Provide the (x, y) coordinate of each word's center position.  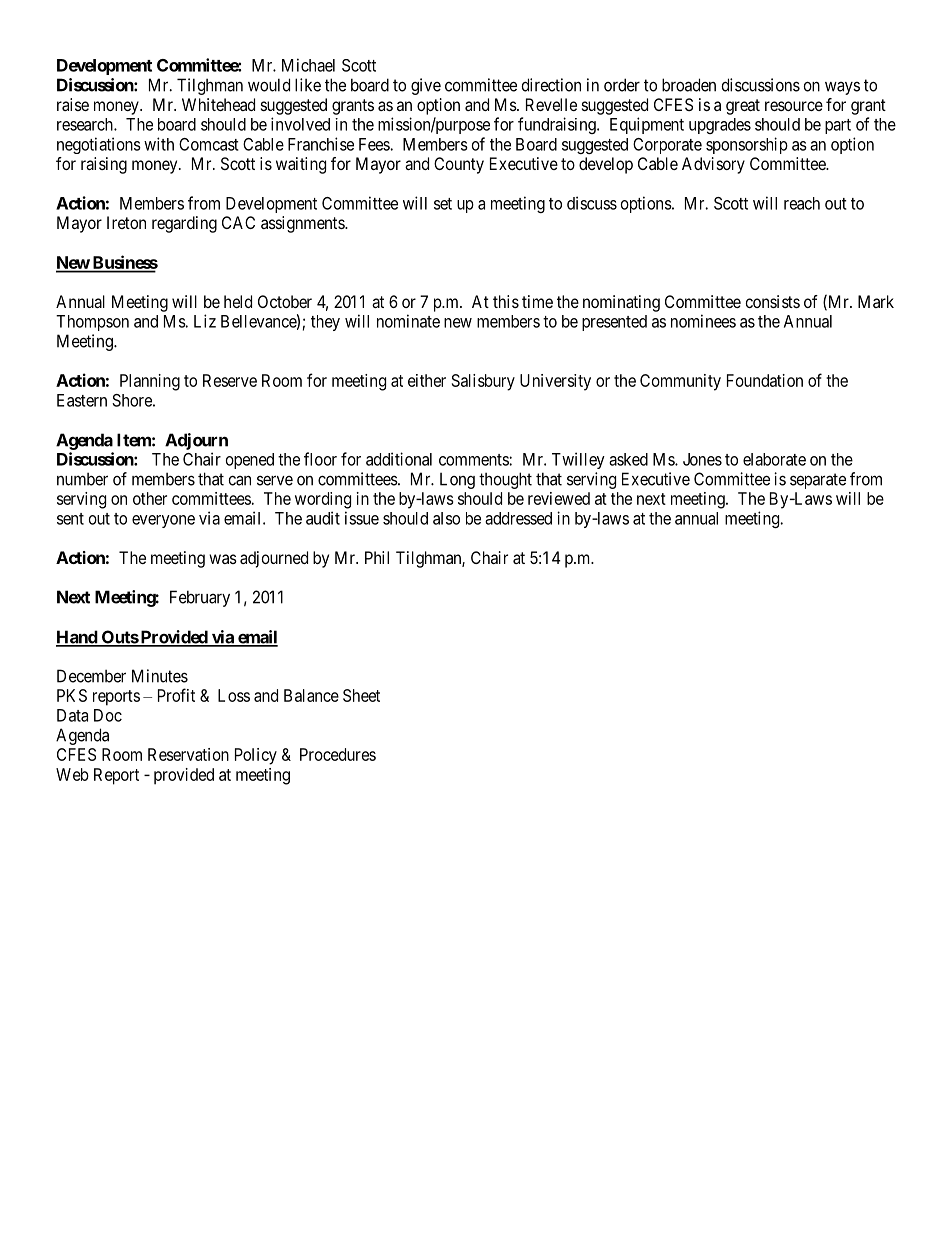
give (426, 86)
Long (457, 481)
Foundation (765, 380)
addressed (518, 518)
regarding (184, 224)
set (443, 204)
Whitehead (218, 104)
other (150, 498)
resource (794, 106)
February (200, 598)
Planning (150, 382)
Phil (377, 557)
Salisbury (483, 382)
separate (818, 481)
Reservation (188, 754)
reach (802, 203)
